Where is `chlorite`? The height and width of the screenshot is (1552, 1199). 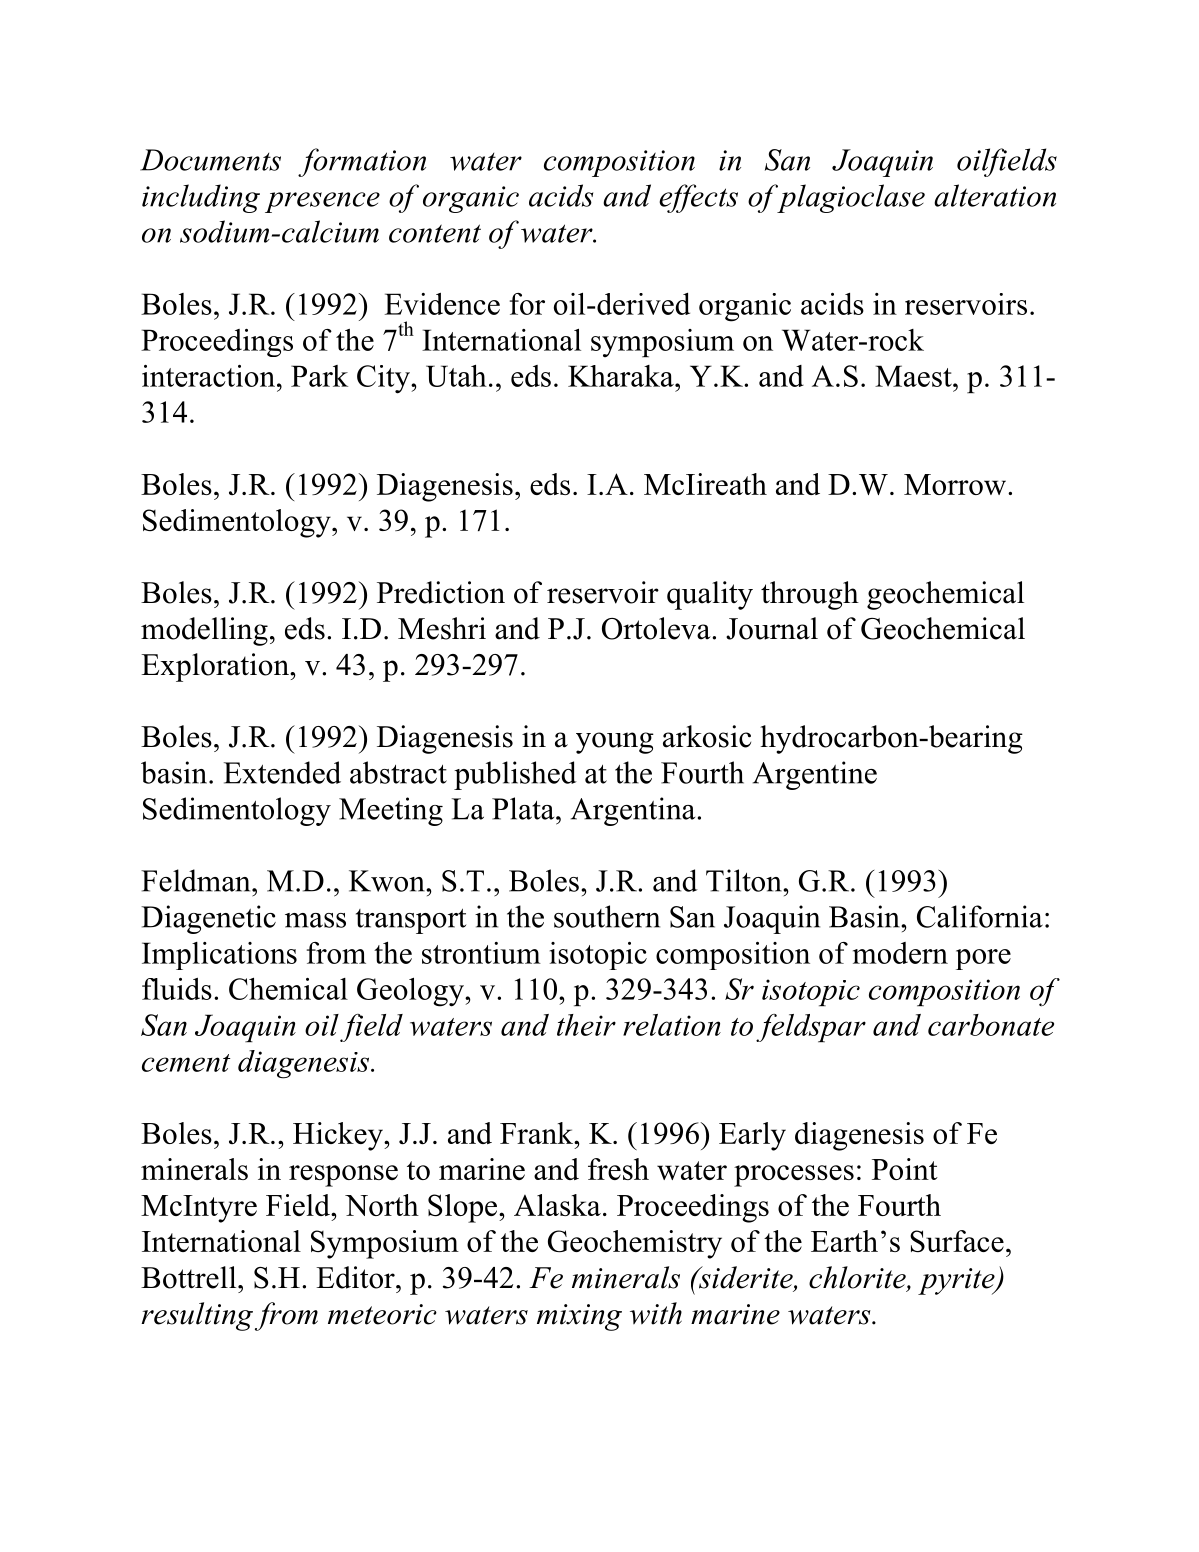
chlorite is located at coordinates (858, 1278).
